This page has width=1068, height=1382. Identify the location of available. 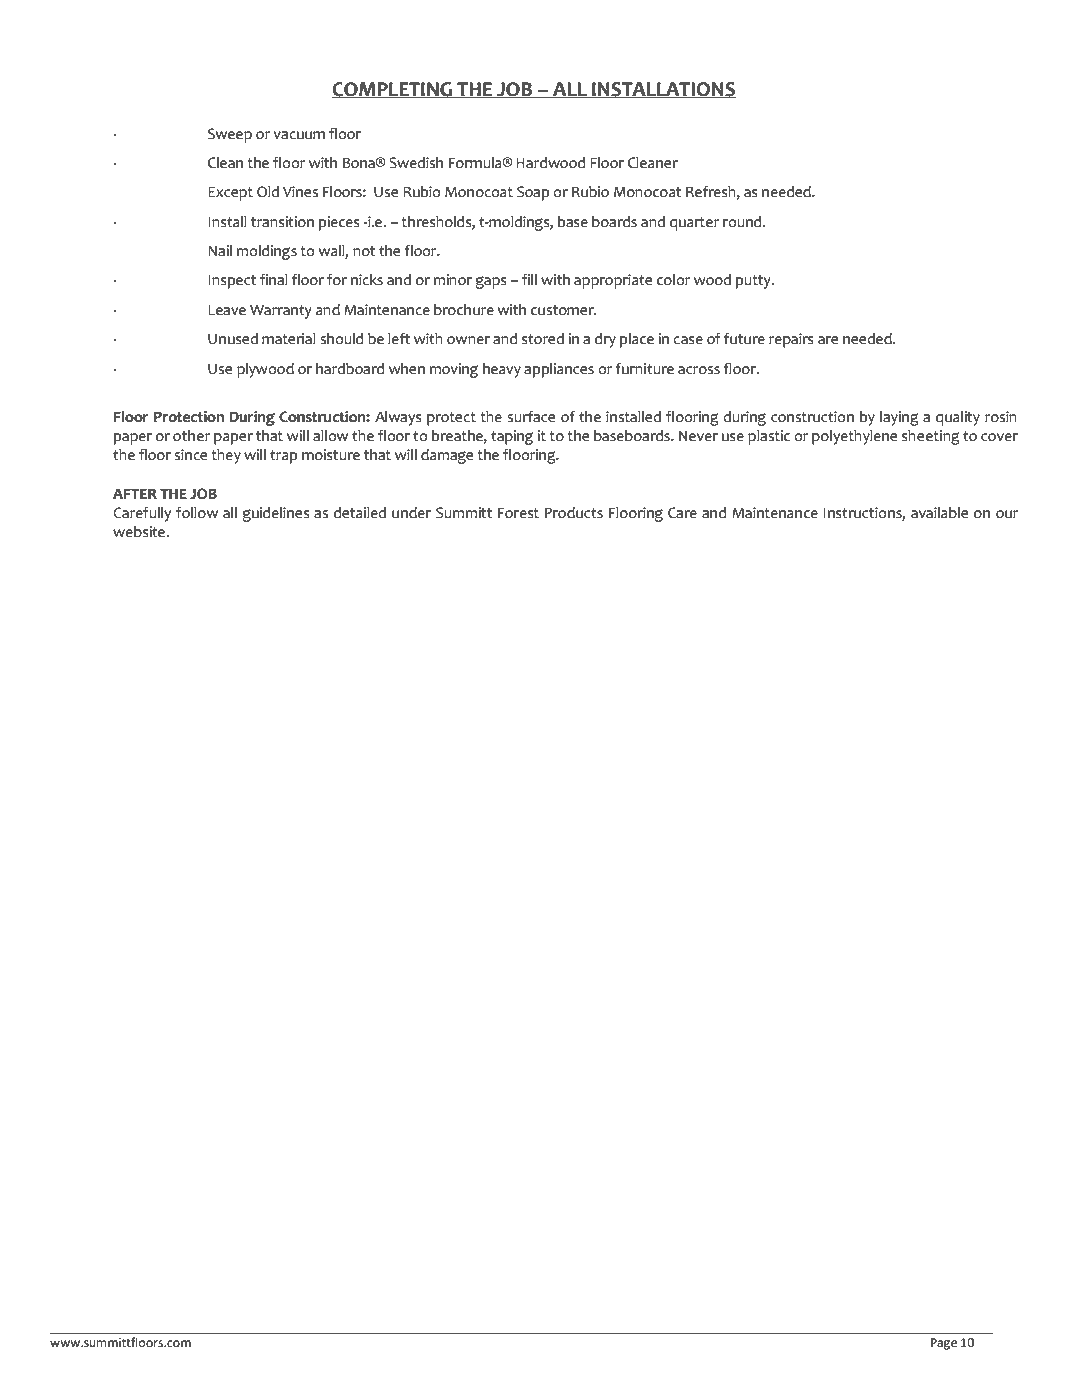
(939, 513).
